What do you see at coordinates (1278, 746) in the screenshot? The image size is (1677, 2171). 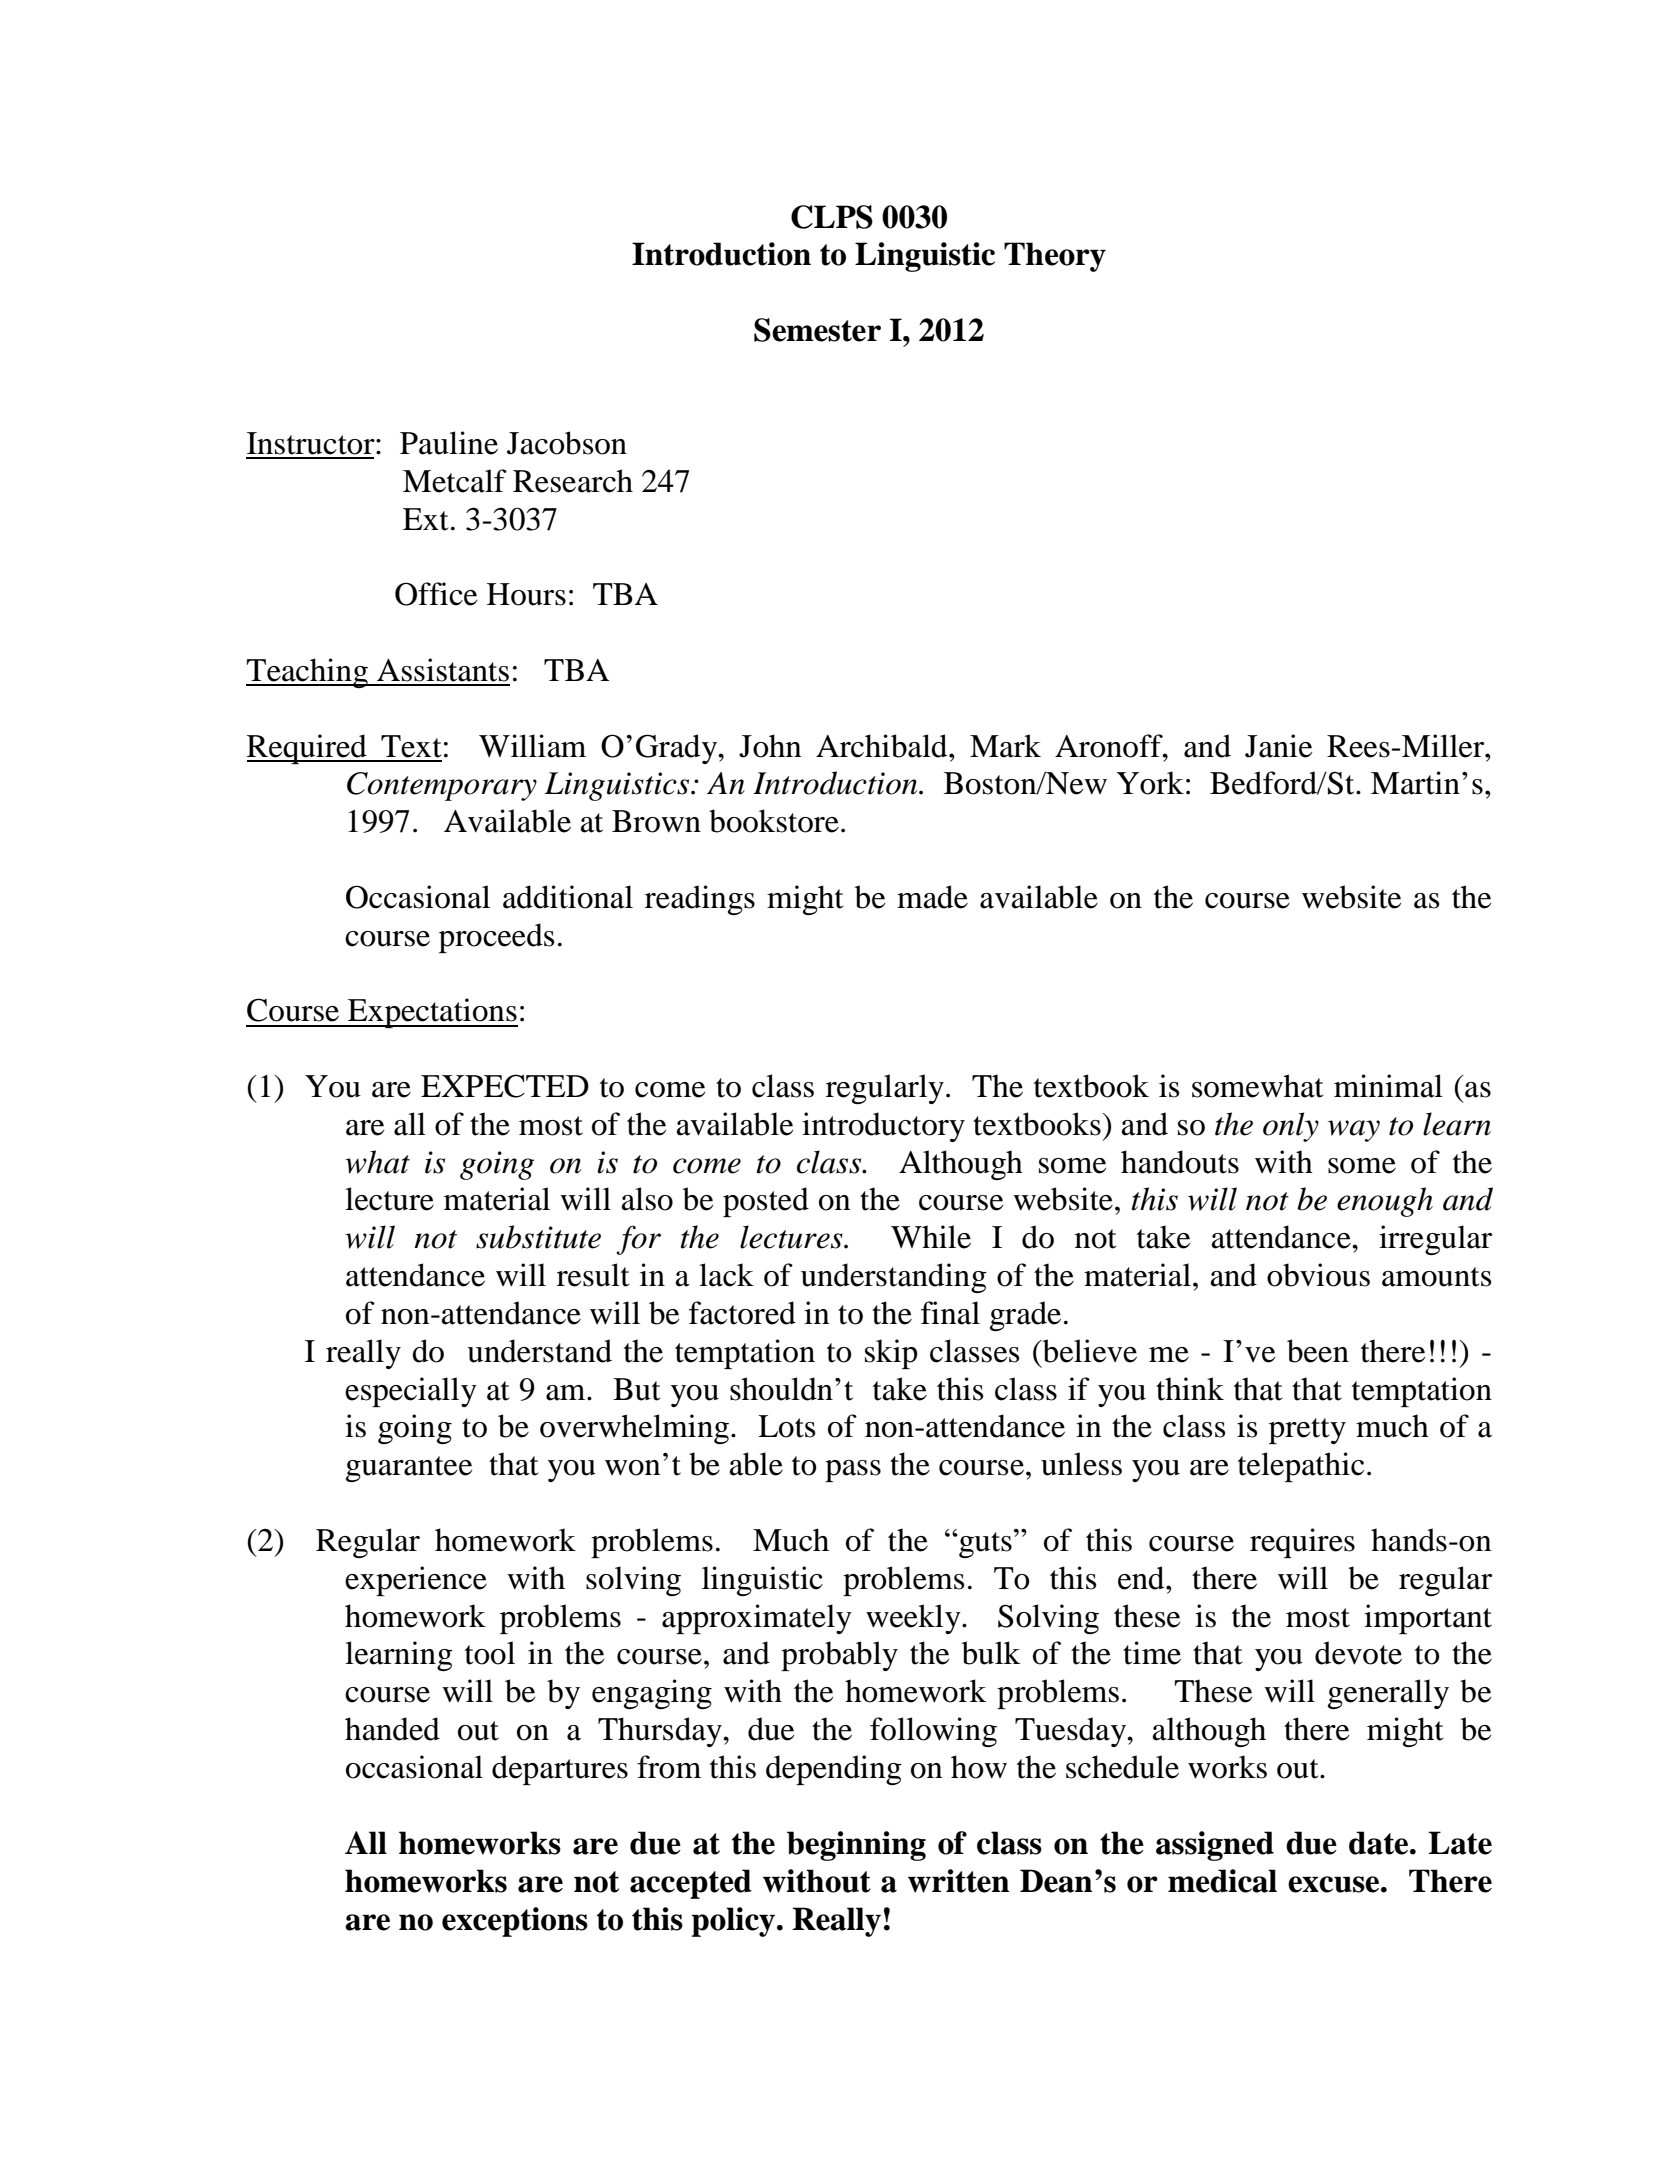 I see `Janie` at bounding box center [1278, 746].
